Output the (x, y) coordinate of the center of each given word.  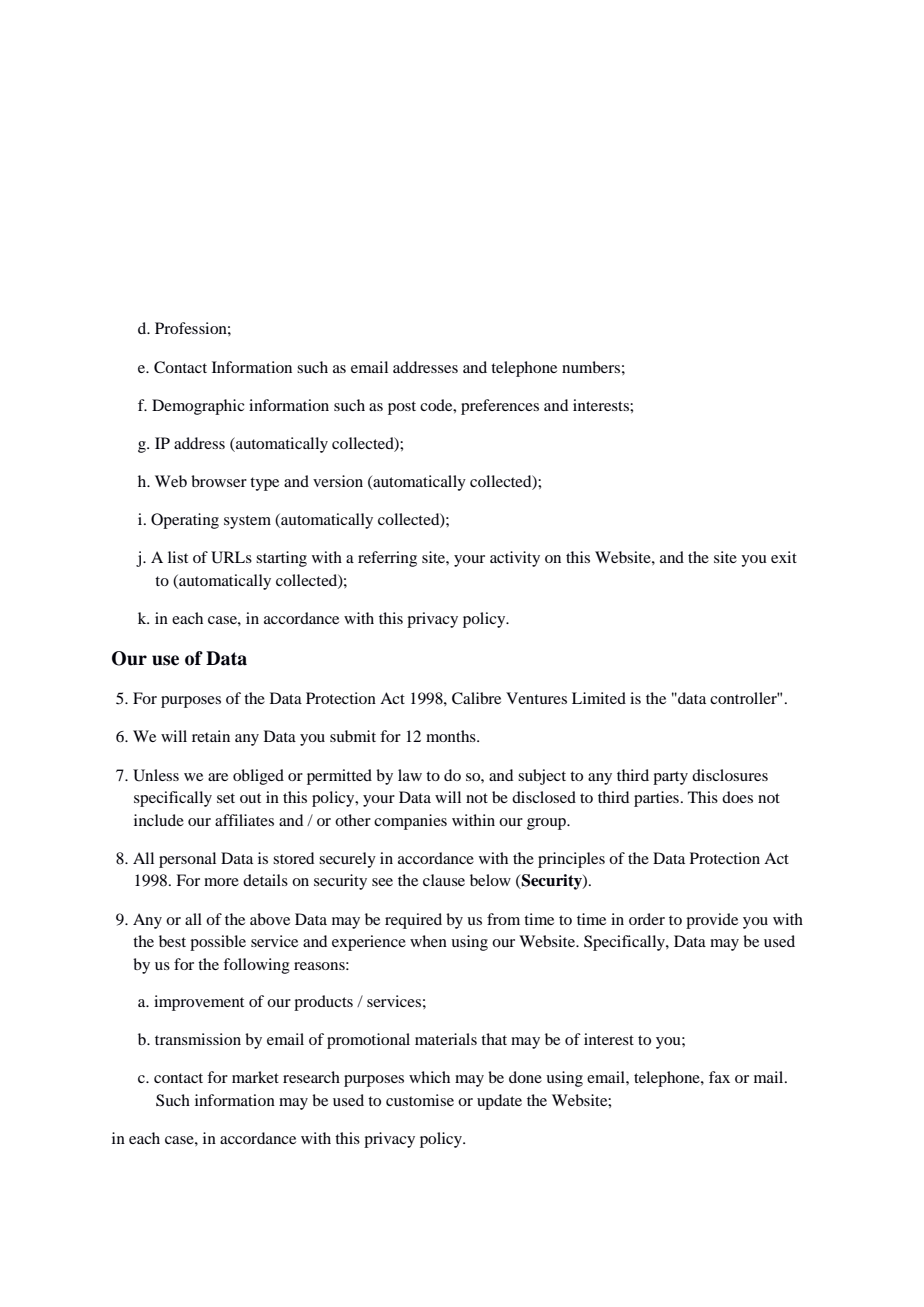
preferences (500, 407)
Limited (599, 698)
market (255, 1077)
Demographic (198, 407)
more (221, 882)
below (490, 880)
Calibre (476, 698)
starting (281, 559)
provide (712, 921)
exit (784, 557)
